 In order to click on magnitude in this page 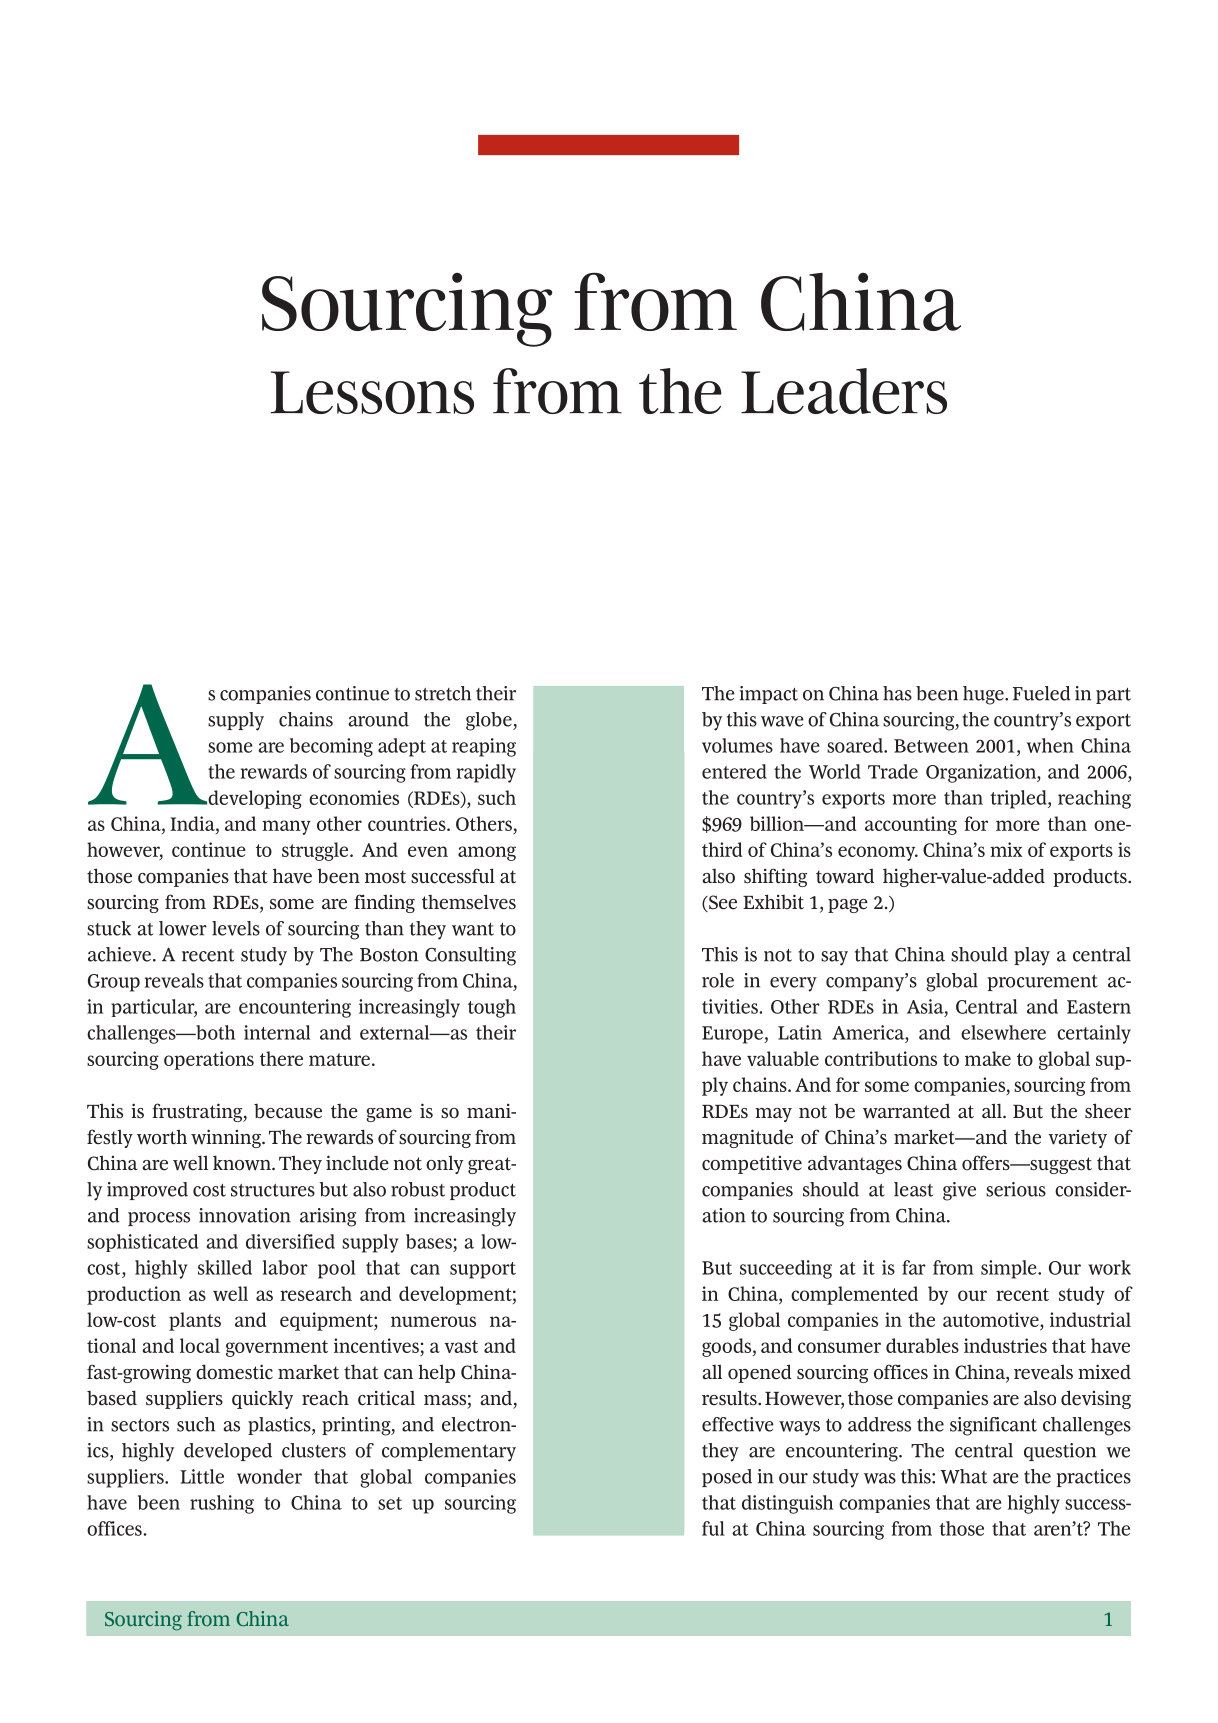, I will do `click(747, 1138)`.
